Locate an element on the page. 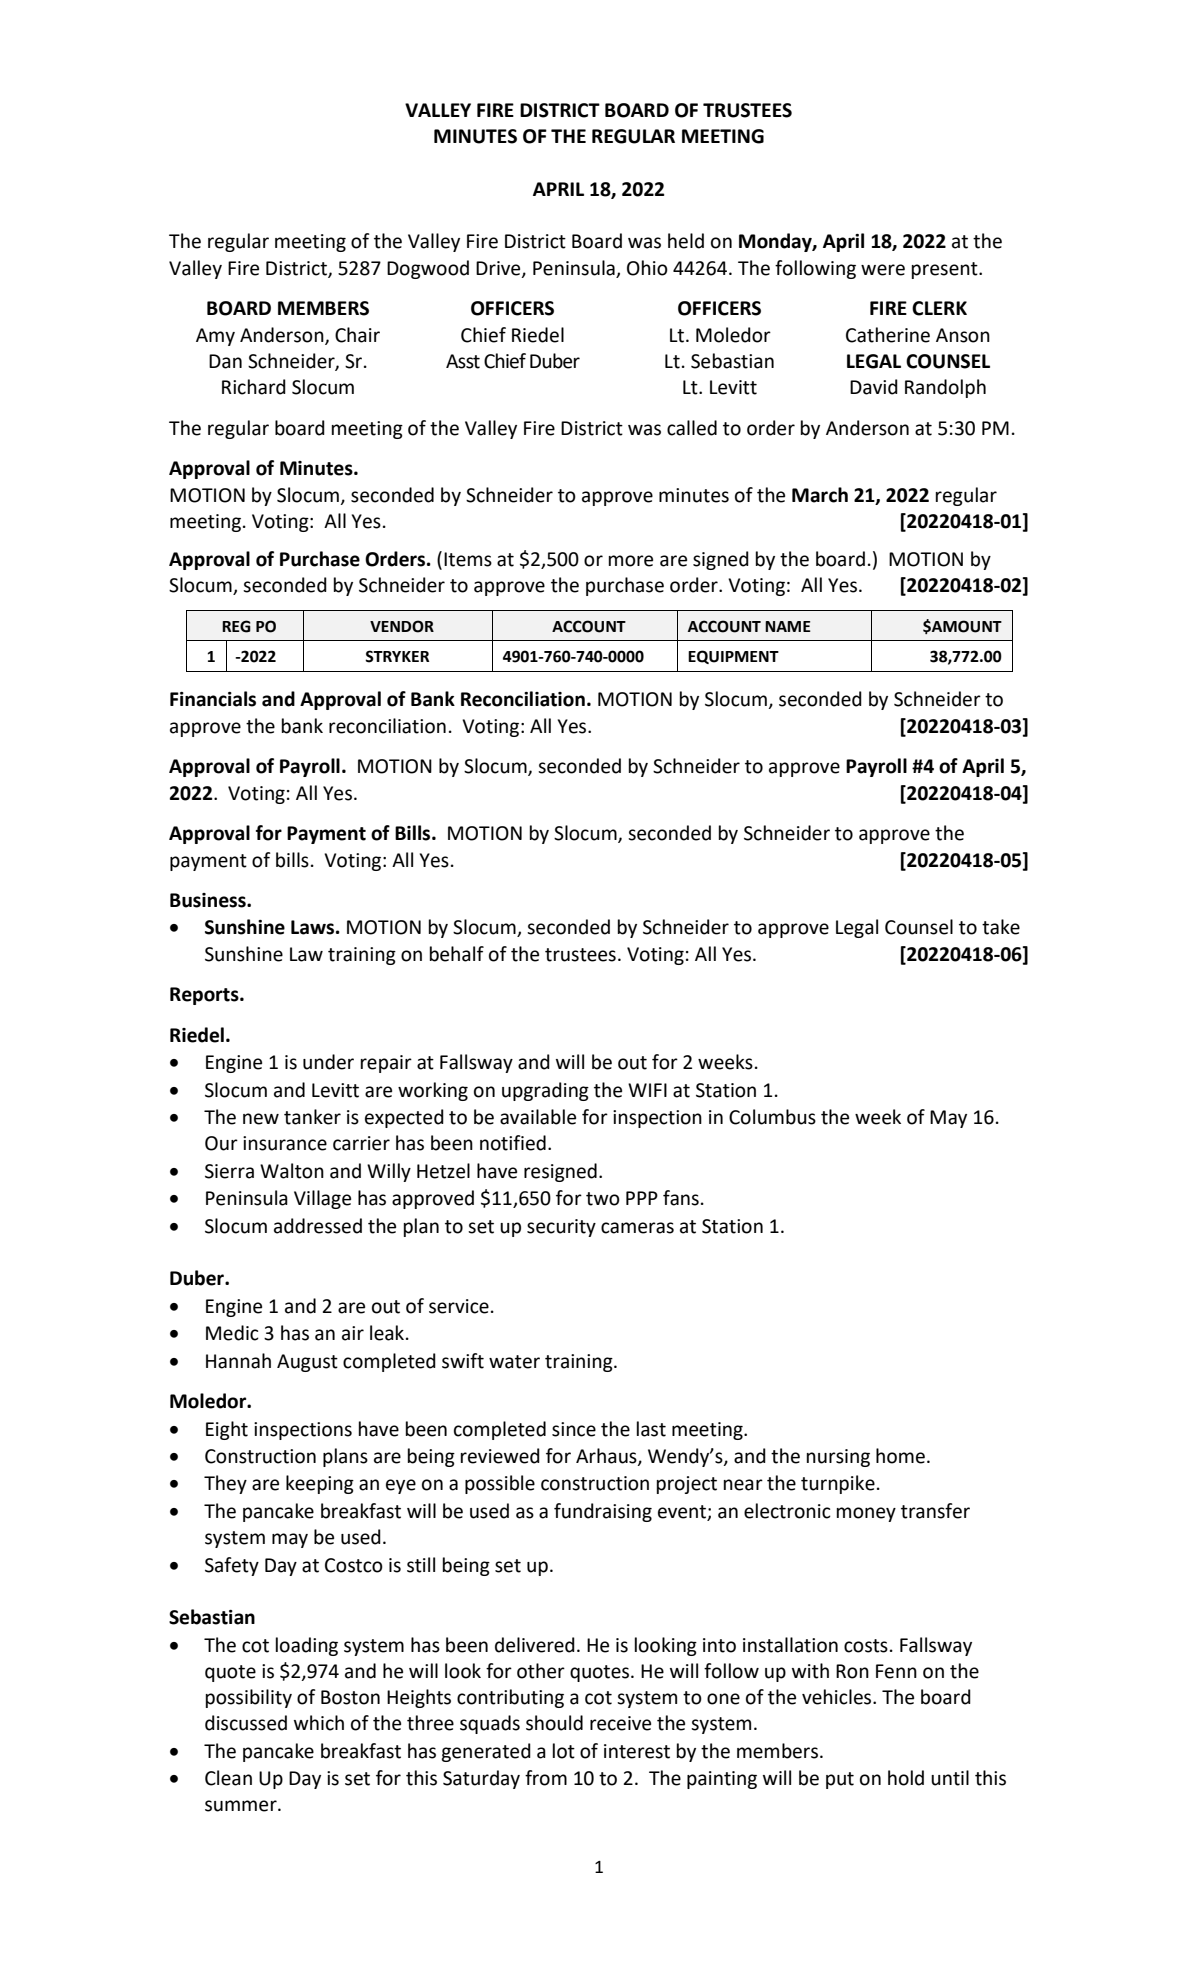 The image size is (1198, 1972). take is located at coordinates (1001, 927).
